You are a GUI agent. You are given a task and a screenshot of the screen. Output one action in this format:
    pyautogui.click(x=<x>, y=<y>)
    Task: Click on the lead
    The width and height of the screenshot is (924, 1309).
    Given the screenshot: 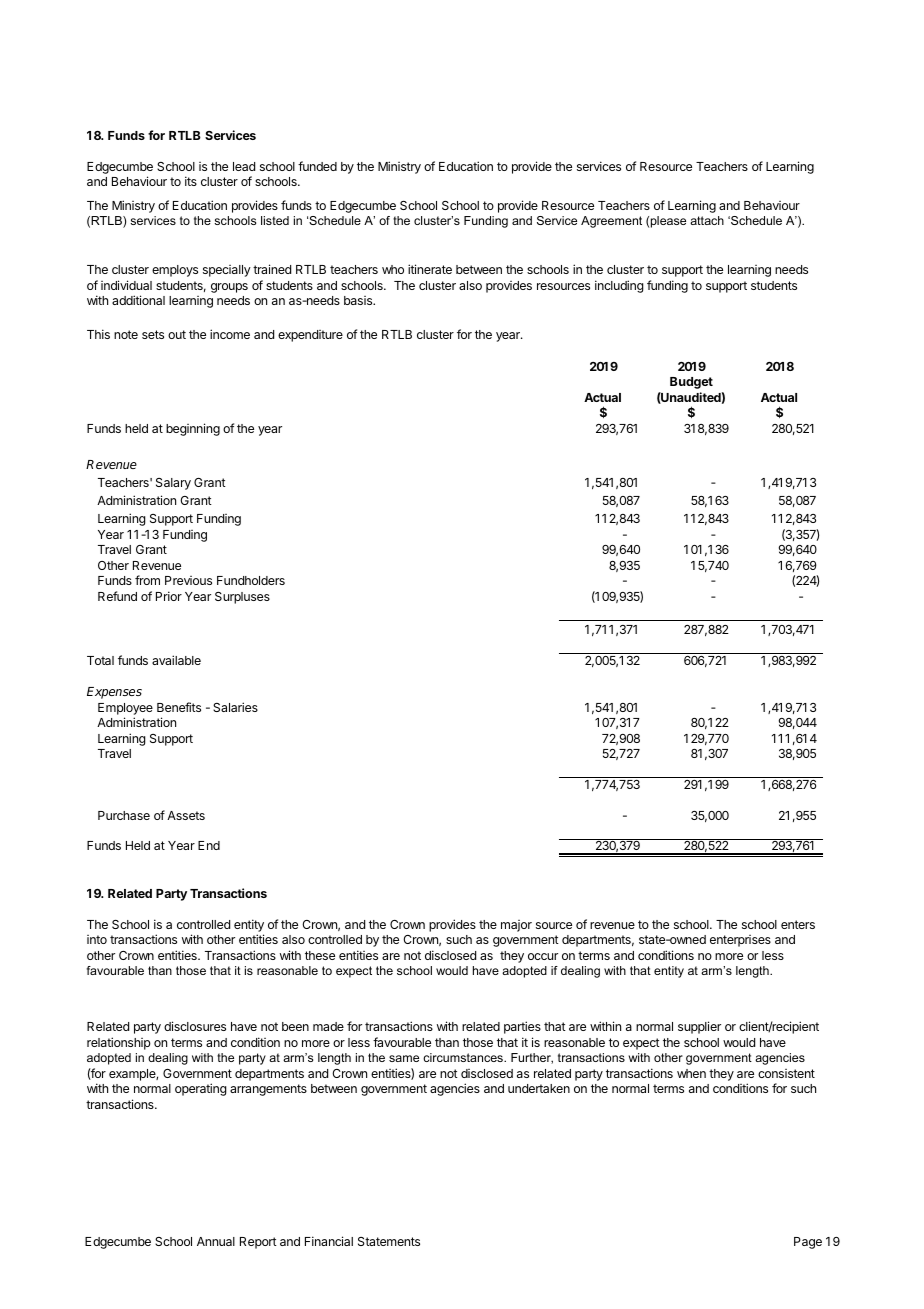 What is the action you would take?
    pyautogui.click(x=244, y=166)
